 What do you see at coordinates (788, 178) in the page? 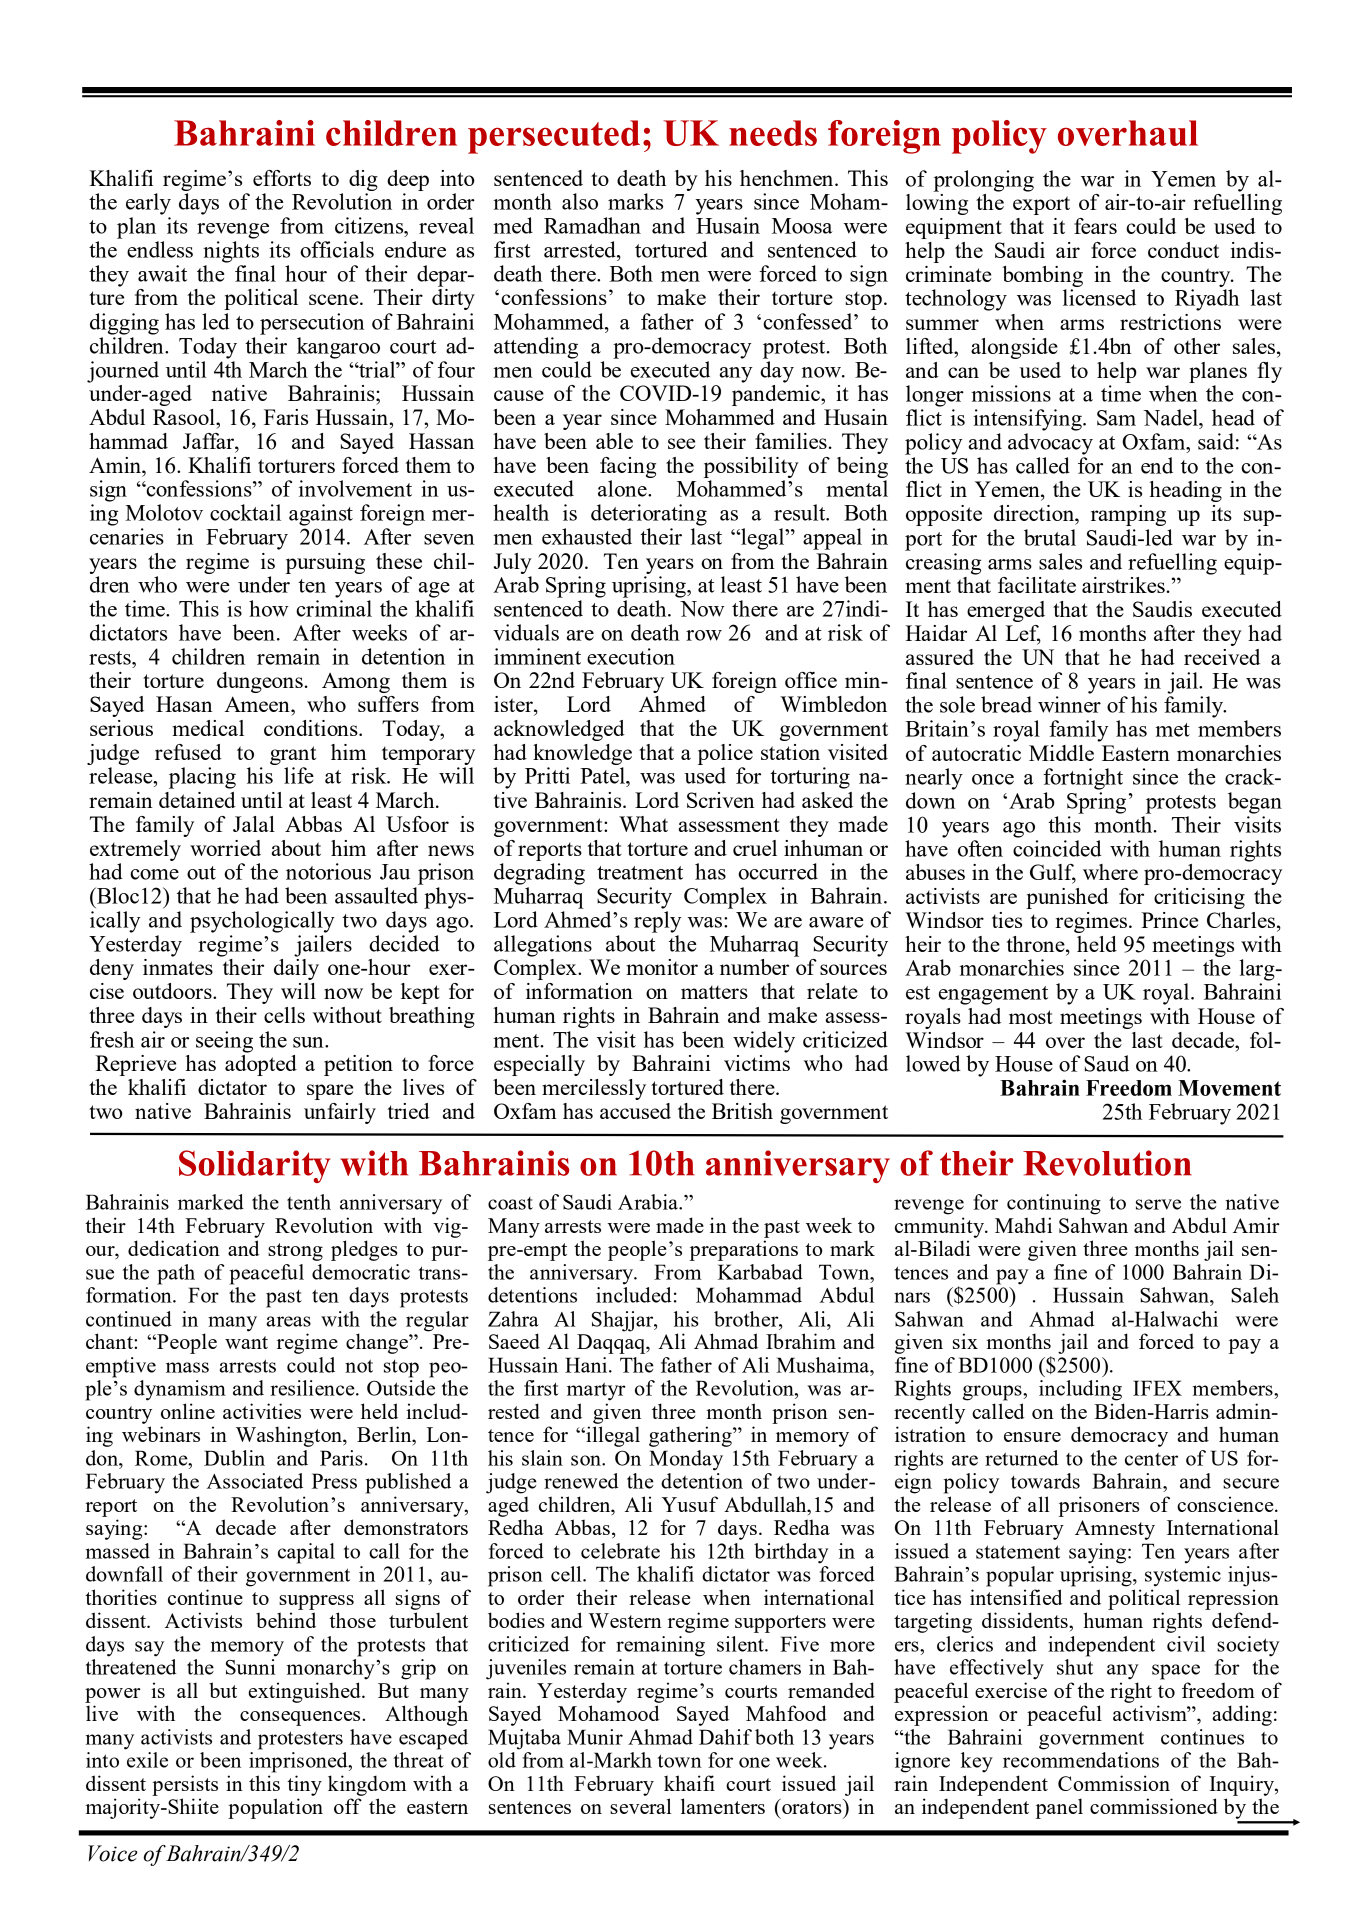
I see `henchmen` at bounding box center [788, 178].
